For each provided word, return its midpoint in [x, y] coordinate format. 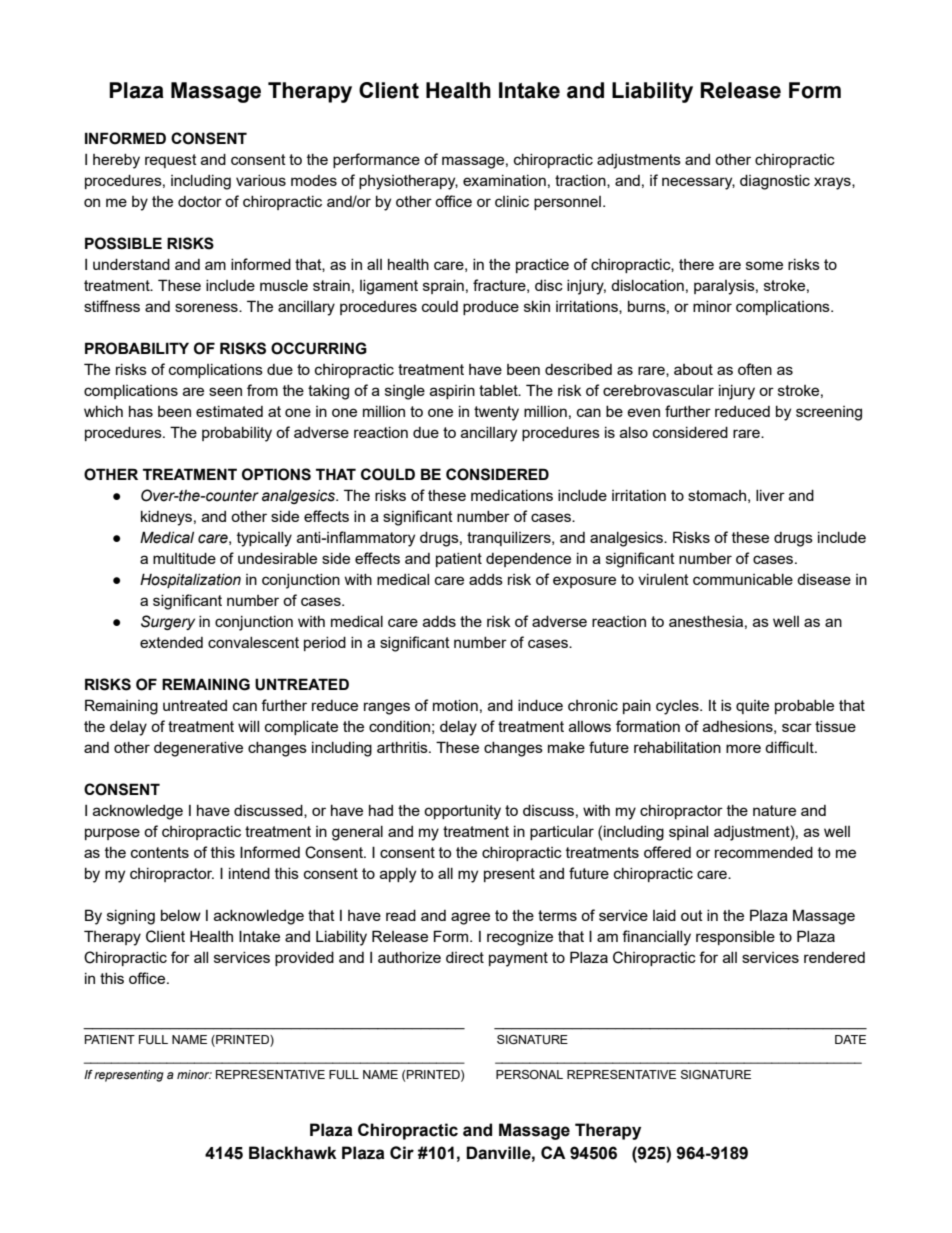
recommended [764, 852]
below [181, 915]
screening [829, 413]
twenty [496, 413]
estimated [229, 411]
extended [171, 642]
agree [470, 918]
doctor [200, 201]
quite [752, 707]
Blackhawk [293, 1153]
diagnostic [775, 182]
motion [455, 705]
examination [504, 180]
